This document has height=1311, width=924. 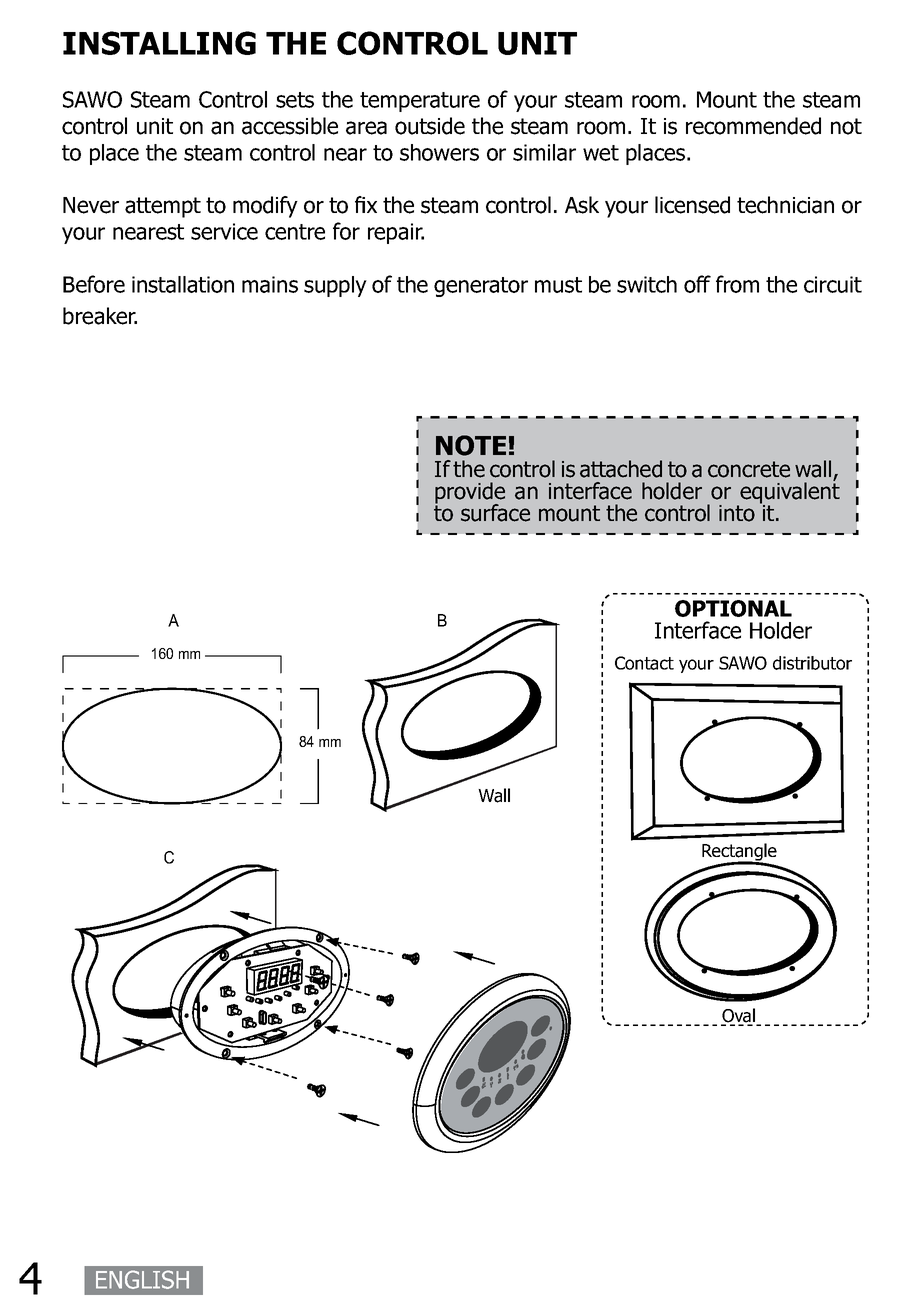 What do you see at coordinates (142, 1279) in the document?
I see `ENGLISH` at bounding box center [142, 1279].
